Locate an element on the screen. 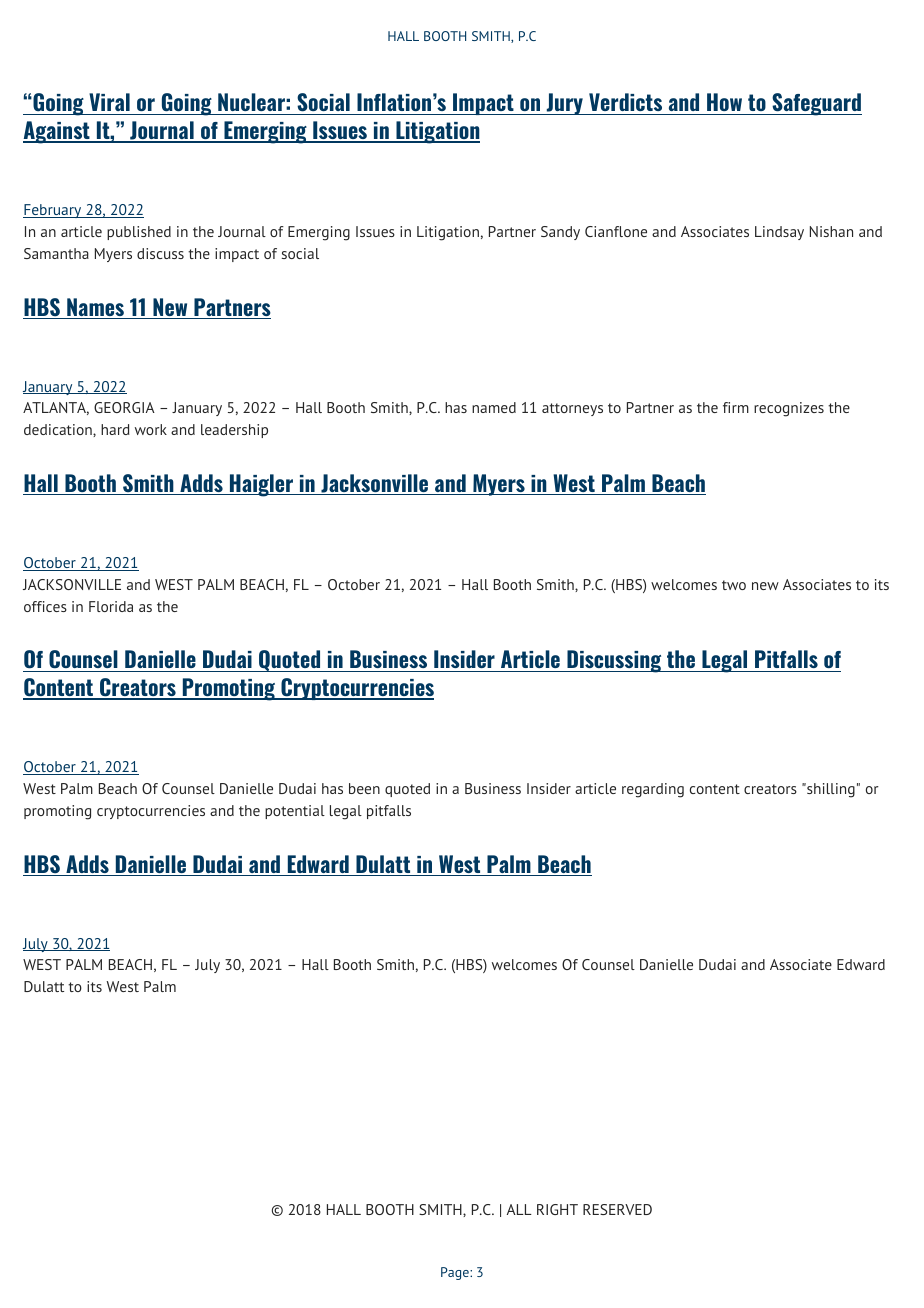 The width and height of the screenshot is (924, 1308). Page is located at coordinates (456, 1273).
